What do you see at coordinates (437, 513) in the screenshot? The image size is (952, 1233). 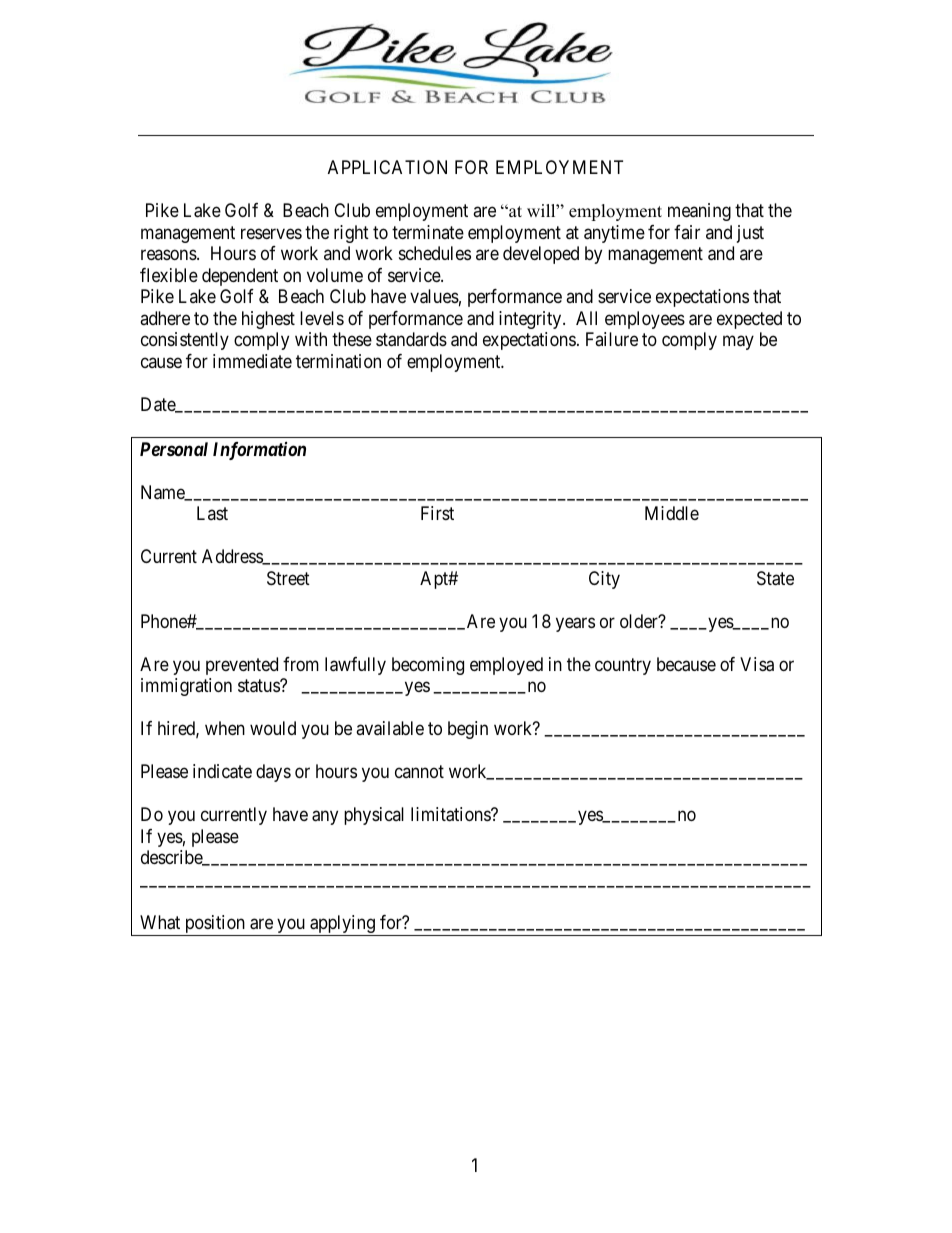 I see `First` at bounding box center [437, 513].
